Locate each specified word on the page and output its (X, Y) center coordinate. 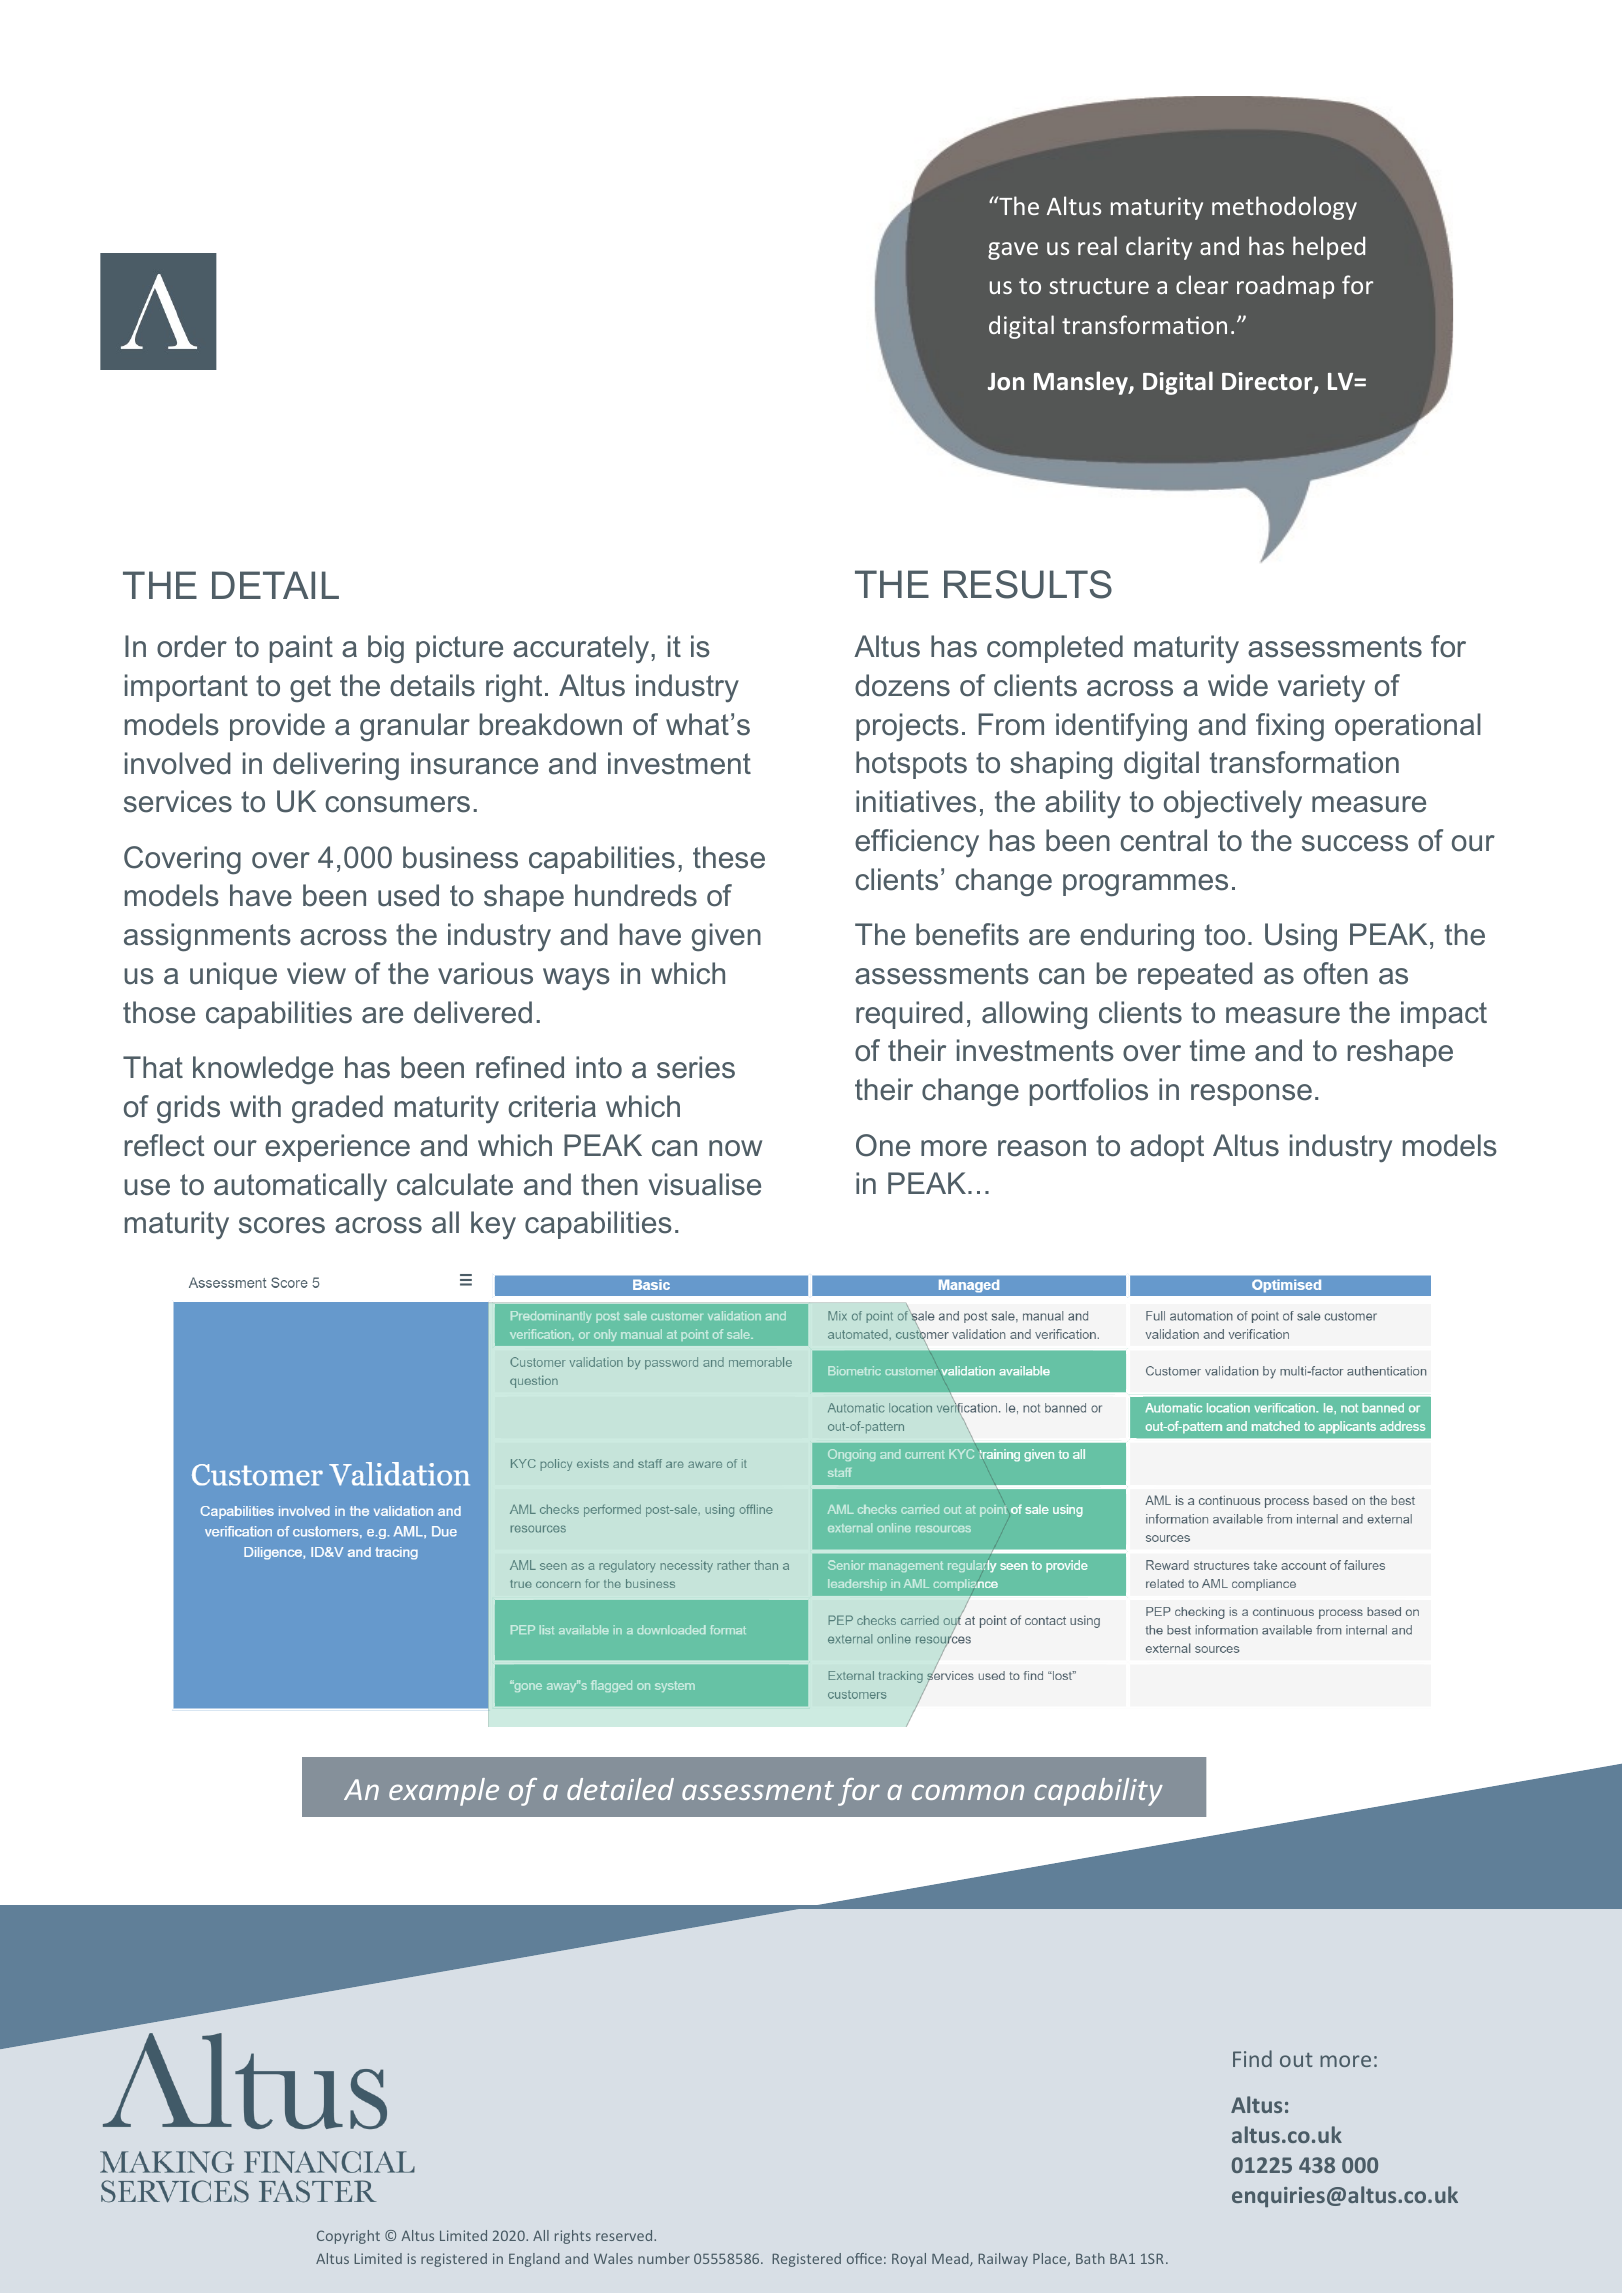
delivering (336, 766)
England (534, 2260)
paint (301, 649)
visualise (704, 1184)
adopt (1167, 1148)
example (444, 1792)
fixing (1290, 727)
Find (1252, 2058)
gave (1013, 251)
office (864, 2258)
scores (282, 1225)
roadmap (1285, 287)
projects (907, 727)
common (968, 1792)
